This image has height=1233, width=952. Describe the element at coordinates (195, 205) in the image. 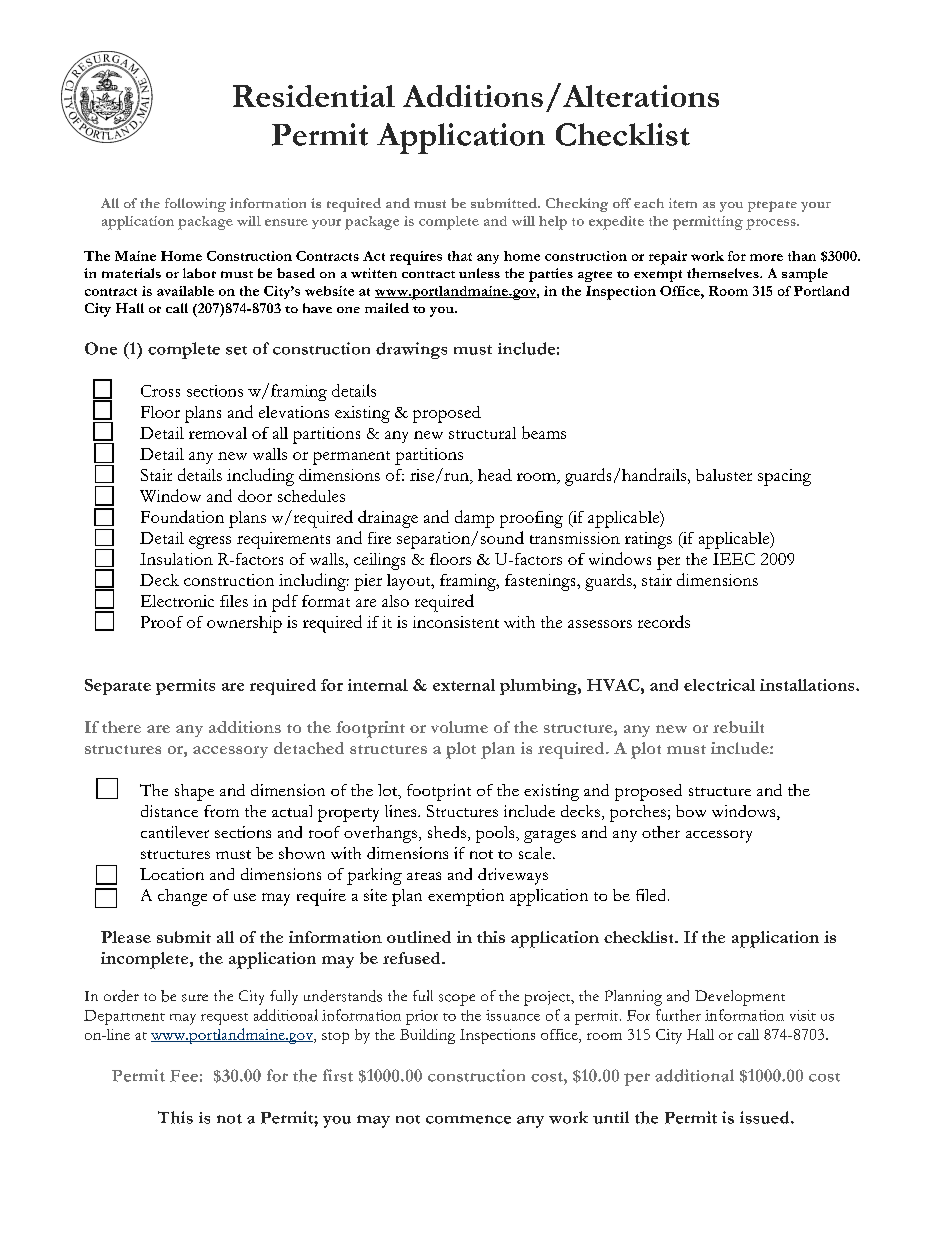

I see `following` at that location.
